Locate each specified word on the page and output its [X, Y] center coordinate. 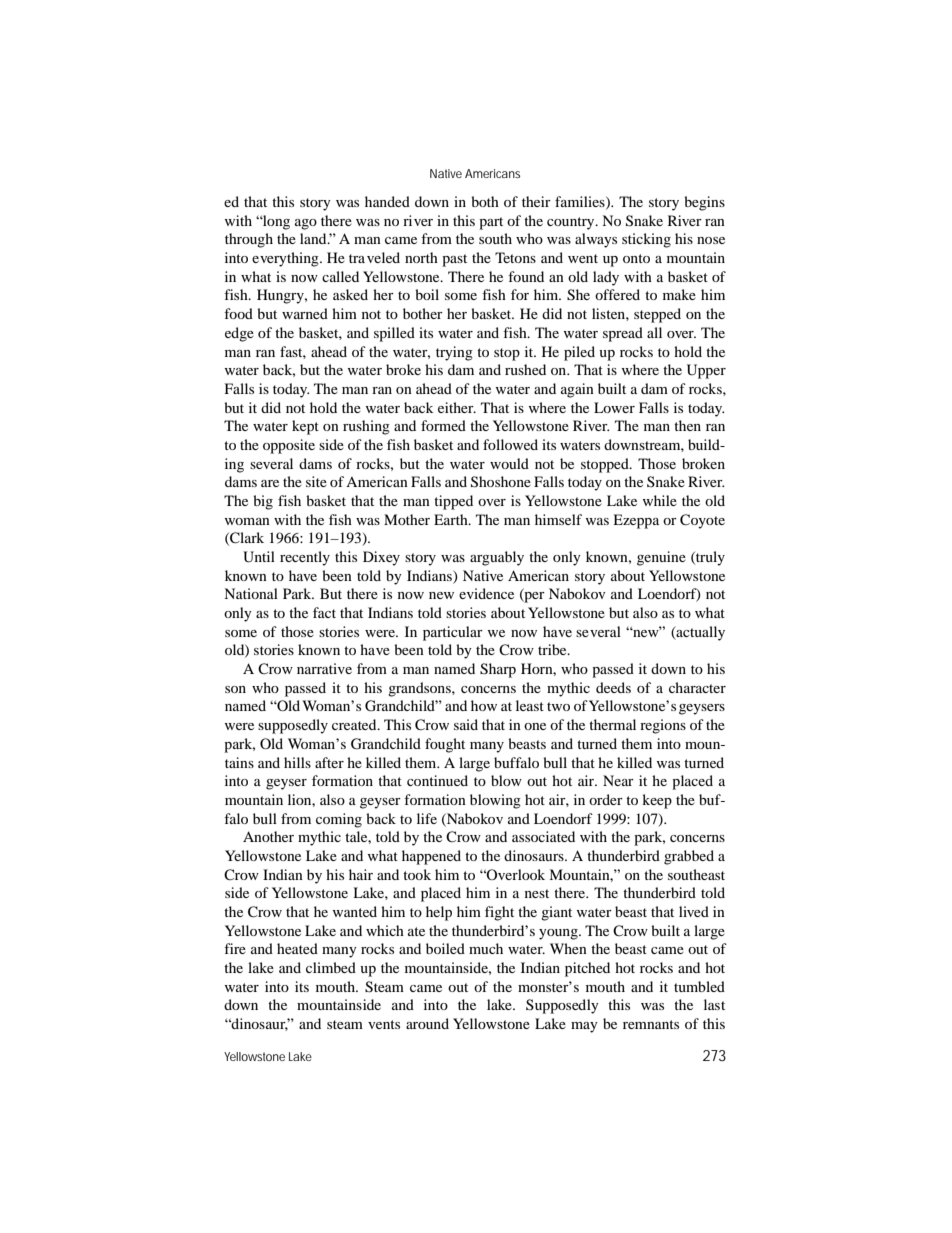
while [660, 500]
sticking [646, 240]
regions [663, 726]
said [466, 724]
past [454, 260]
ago [306, 224]
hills [297, 762]
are [270, 483]
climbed [331, 967]
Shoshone [501, 482]
